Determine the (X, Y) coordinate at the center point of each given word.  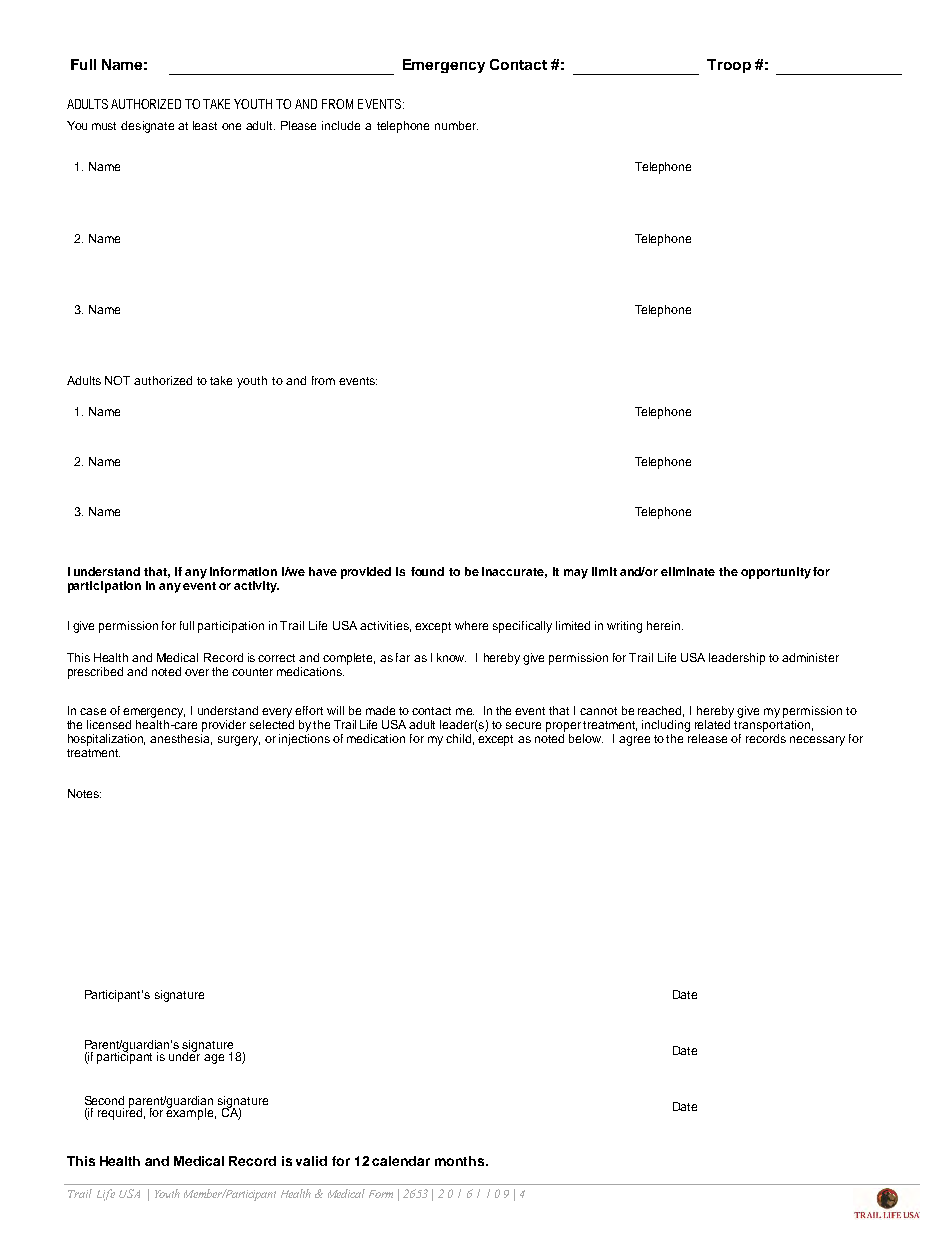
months (461, 1161)
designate (147, 127)
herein (665, 625)
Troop (729, 66)
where (471, 625)
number (456, 125)
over (197, 672)
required (120, 1113)
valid (311, 1161)
